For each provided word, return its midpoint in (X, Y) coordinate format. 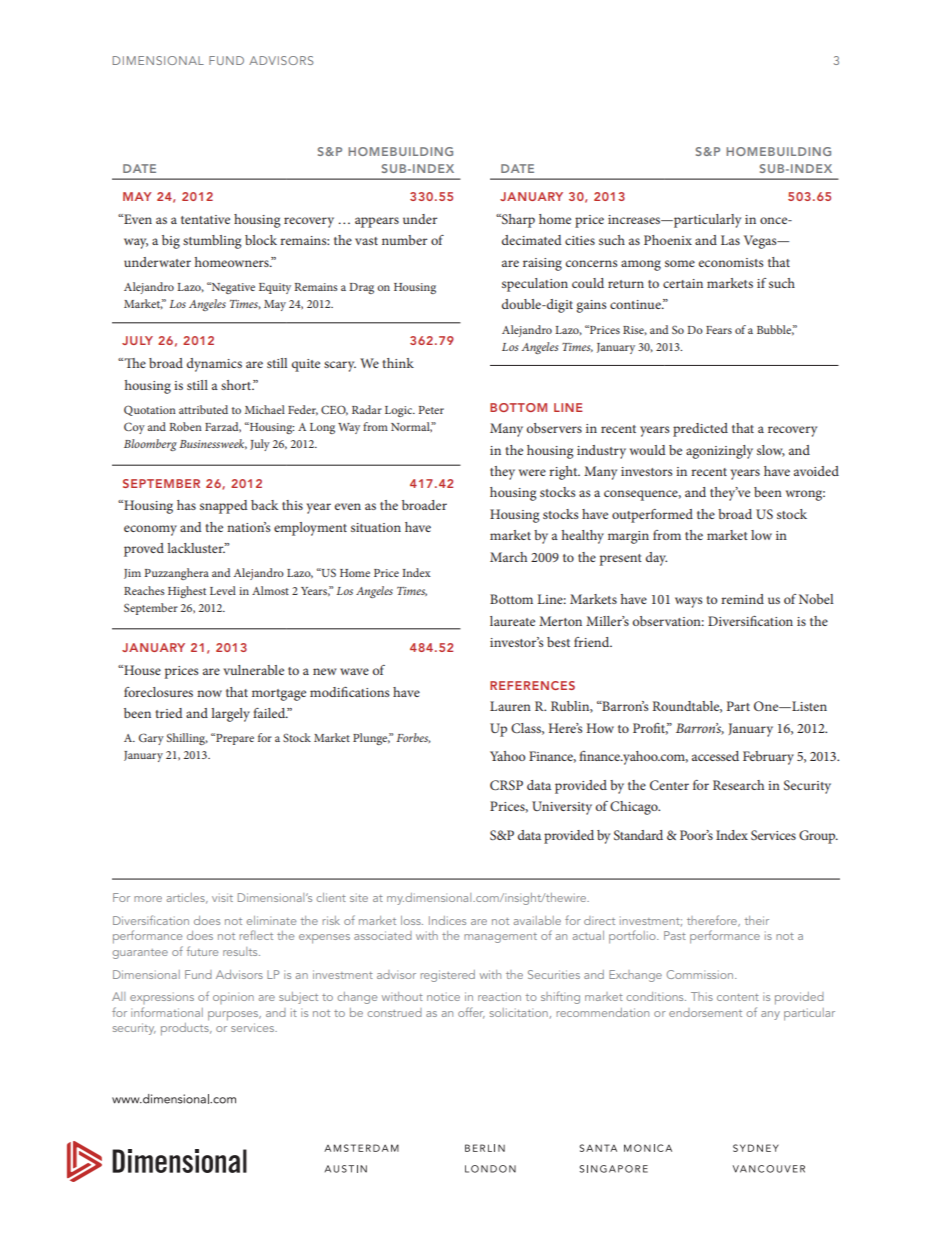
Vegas (761, 242)
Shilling (187, 739)
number (404, 240)
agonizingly (719, 452)
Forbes (413, 738)
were (532, 472)
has (186, 505)
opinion (233, 998)
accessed (715, 756)
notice (443, 996)
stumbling (212, 242)
